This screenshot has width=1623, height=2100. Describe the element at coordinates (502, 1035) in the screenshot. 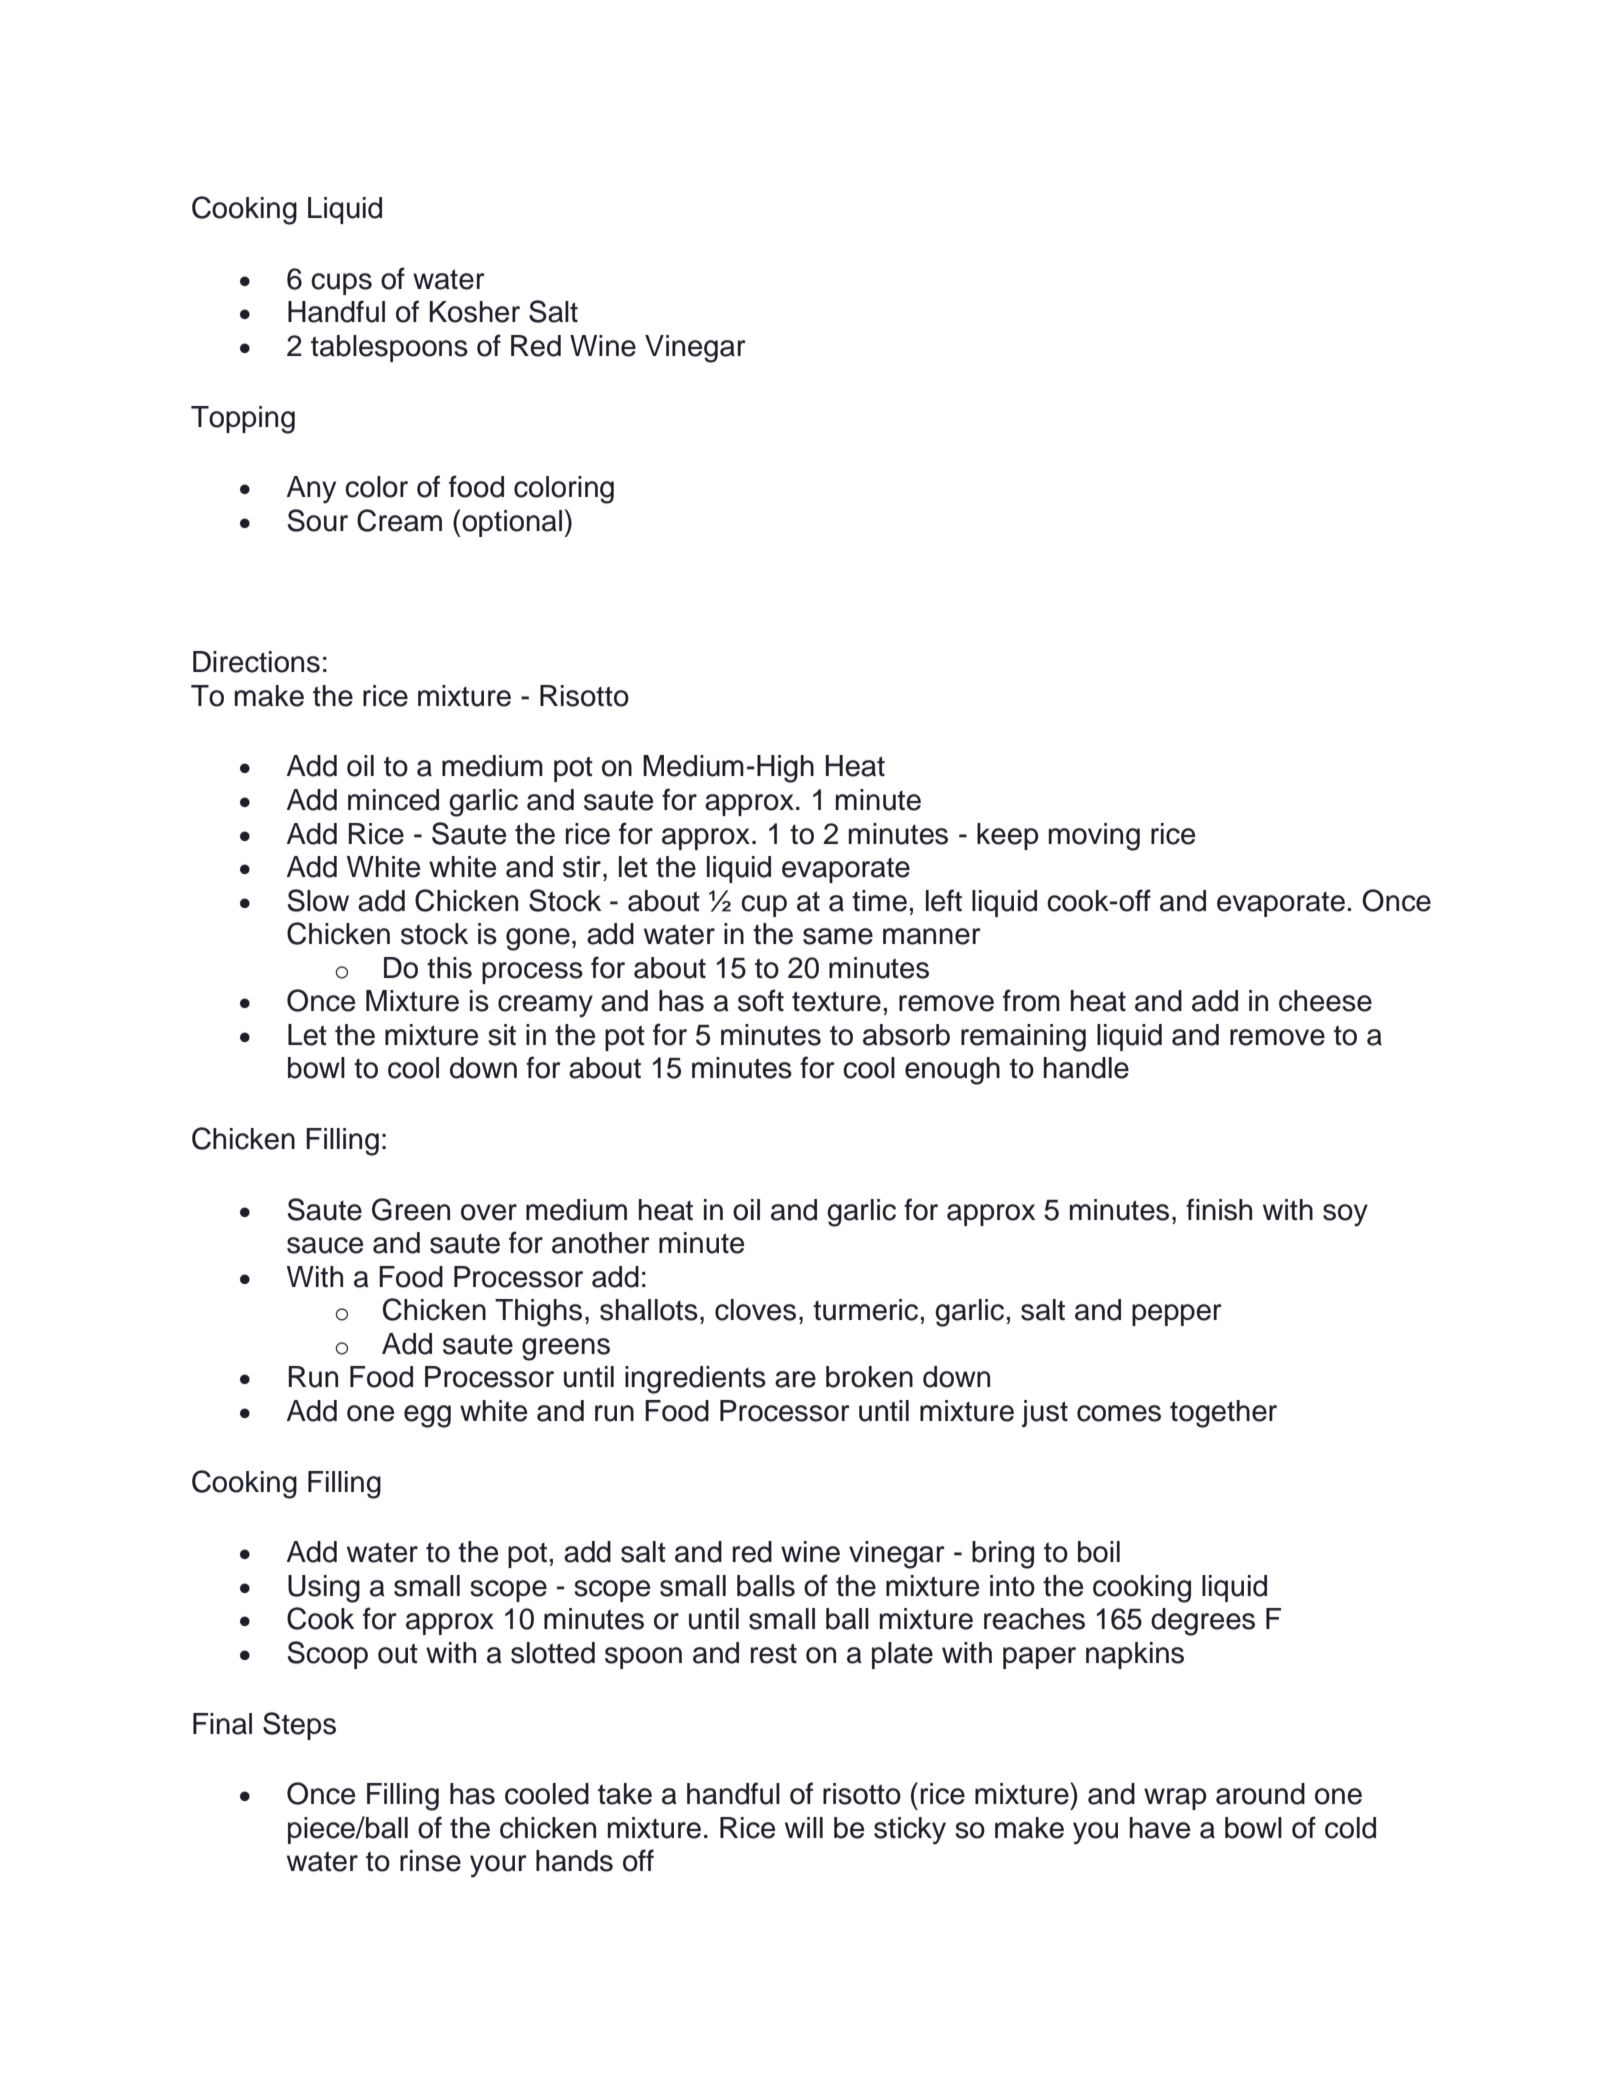

I see `sit` at that location.
